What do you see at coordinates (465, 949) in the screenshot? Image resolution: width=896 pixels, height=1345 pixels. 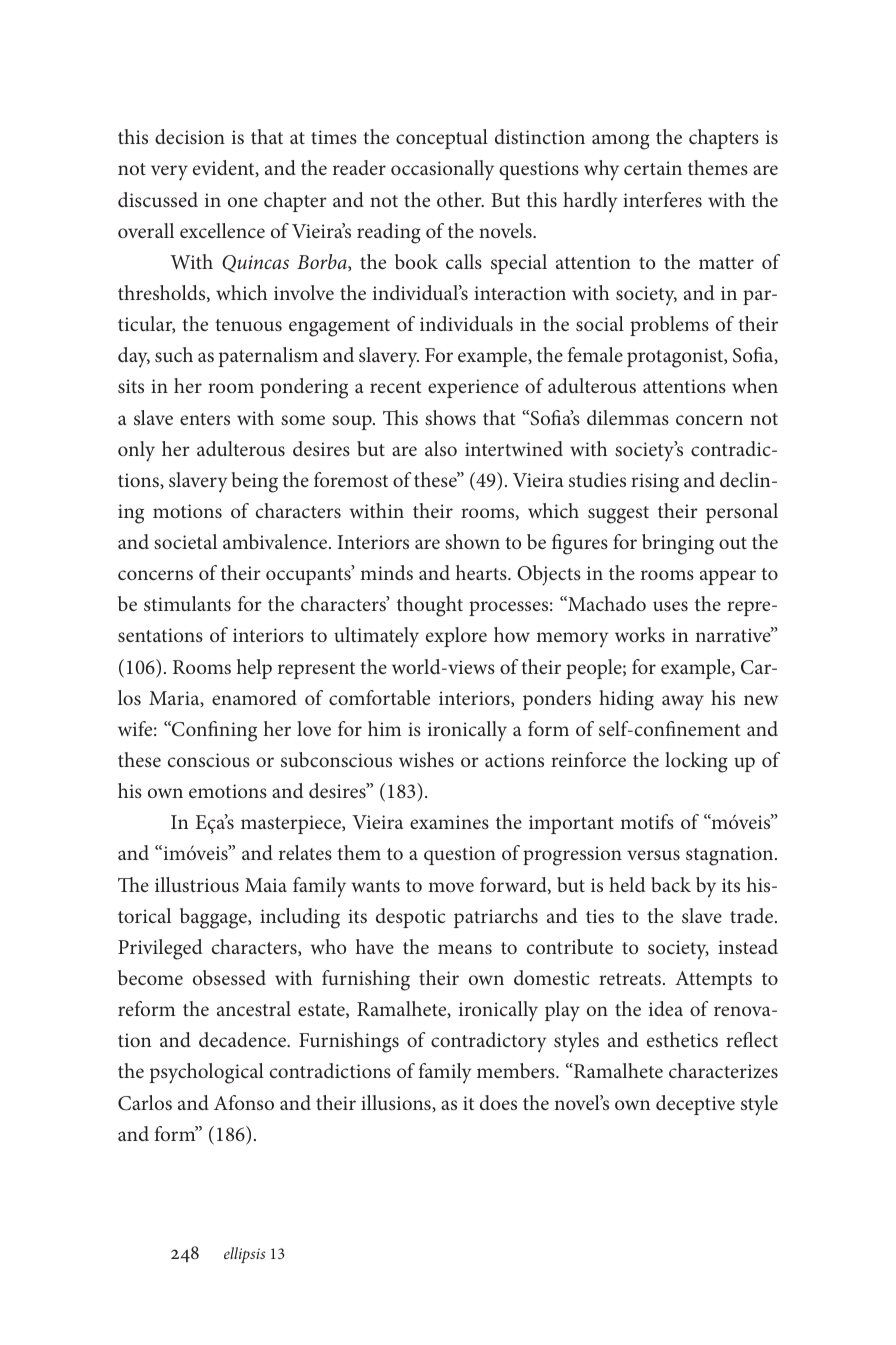 I see `means` at bounding box center [465, 949].
